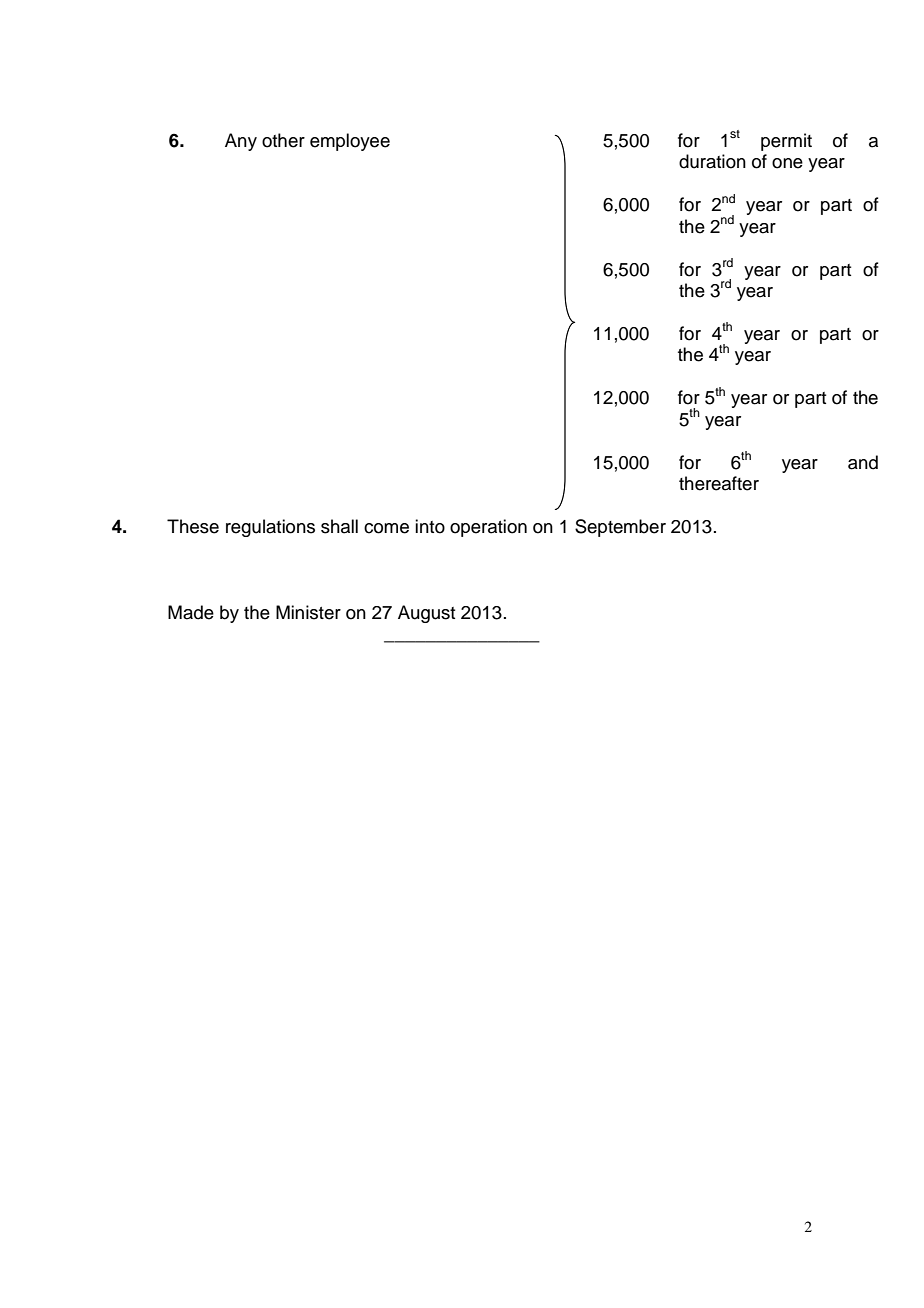 Image resolution: width=924 pixels, height=1308 pixels. Describe the element at coordinates (283, 140) in the screenshot. I see `other` at that location.
